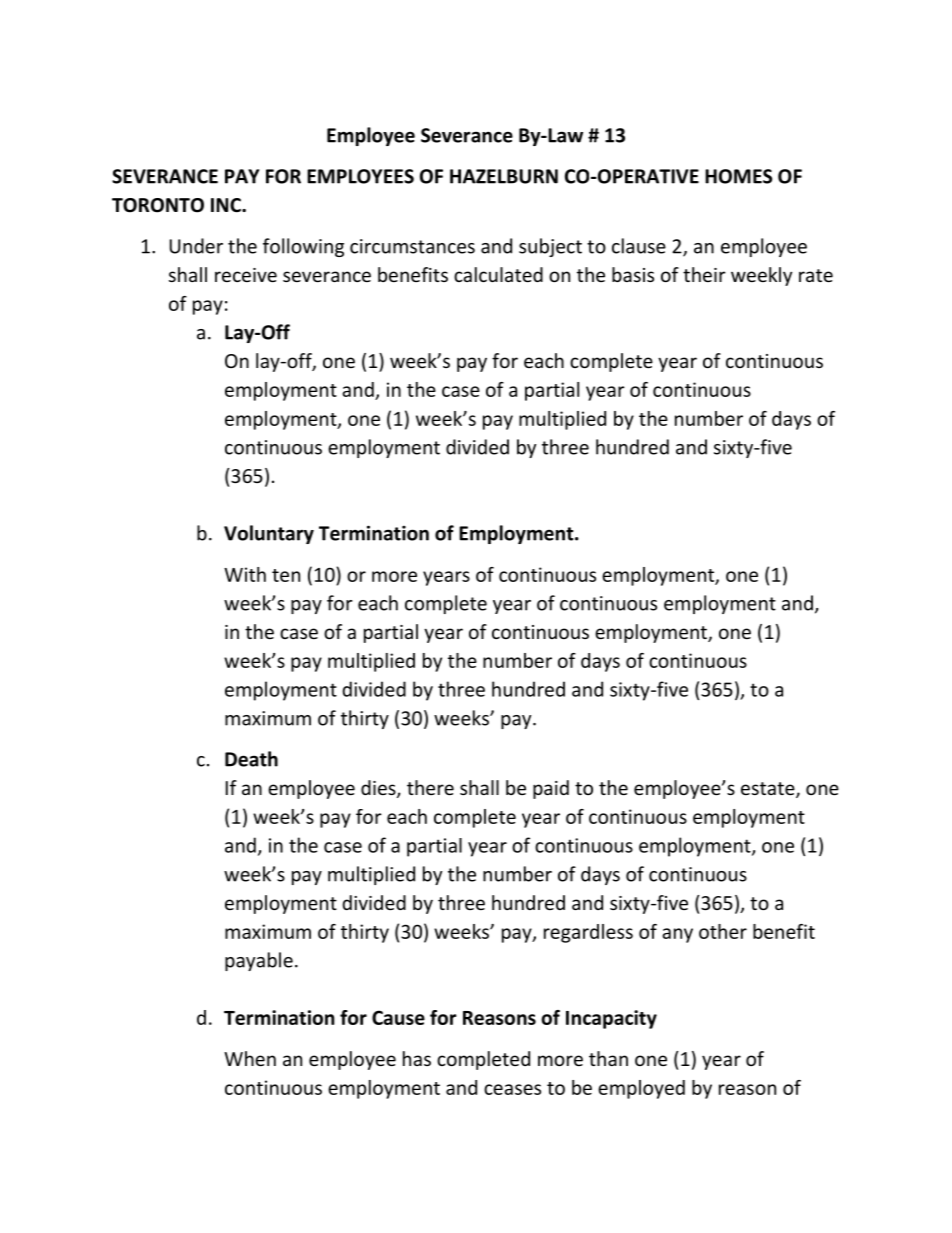  I want to click on When, so click(250, 1058).
